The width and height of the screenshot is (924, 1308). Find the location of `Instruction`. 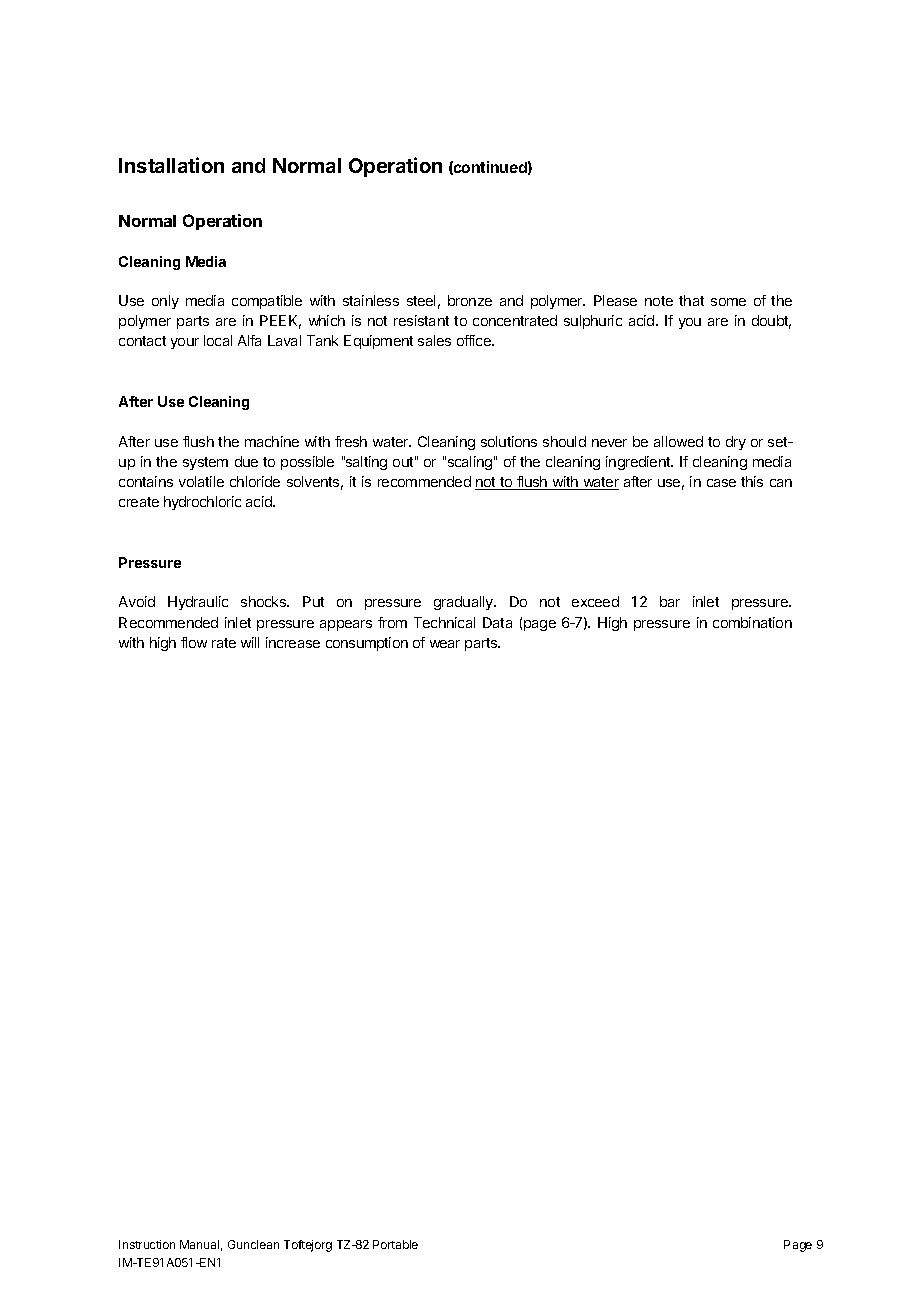

Instruction is located at coordinates (147, 1244).
